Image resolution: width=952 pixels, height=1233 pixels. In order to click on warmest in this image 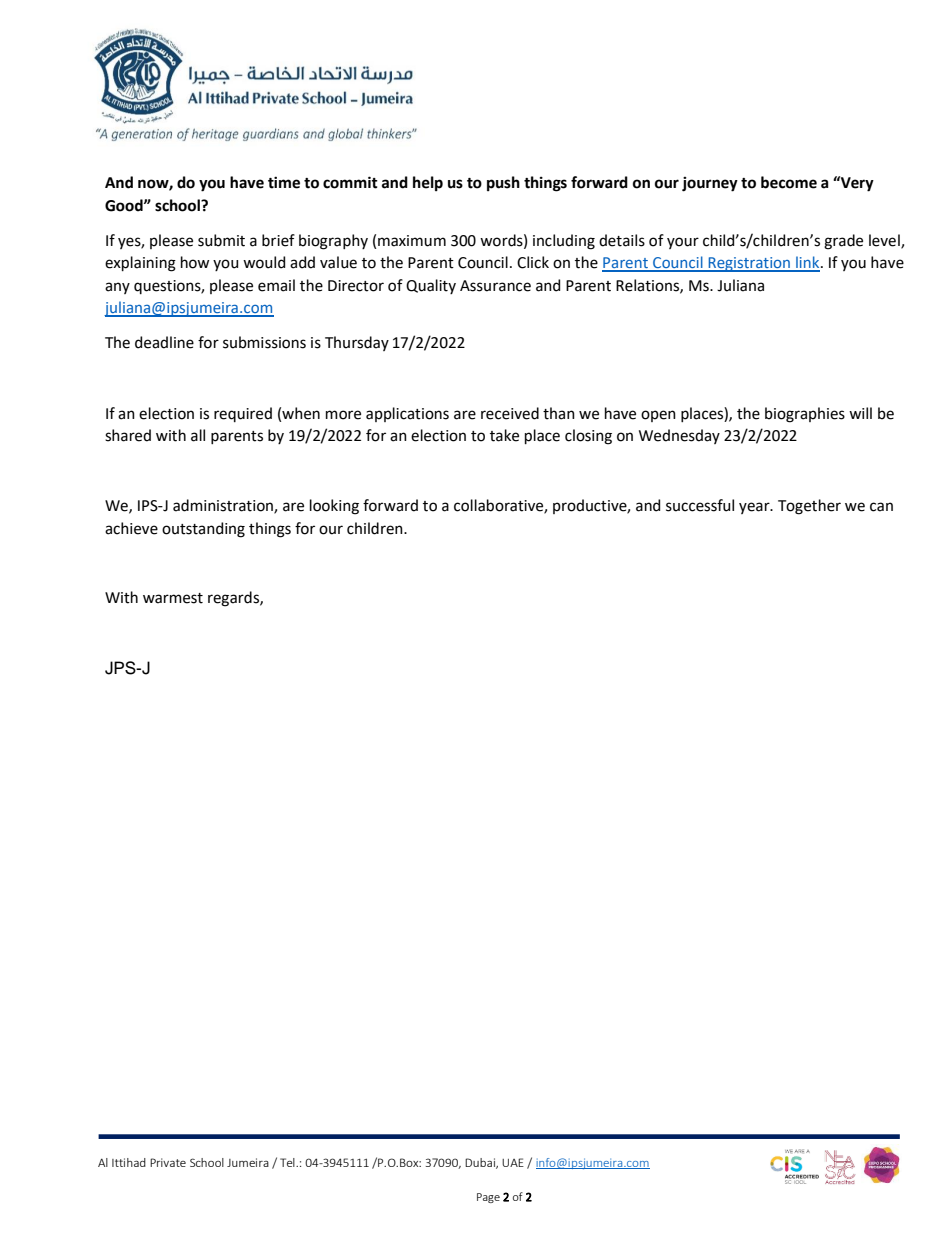, I will do `click(173, 598)`.
